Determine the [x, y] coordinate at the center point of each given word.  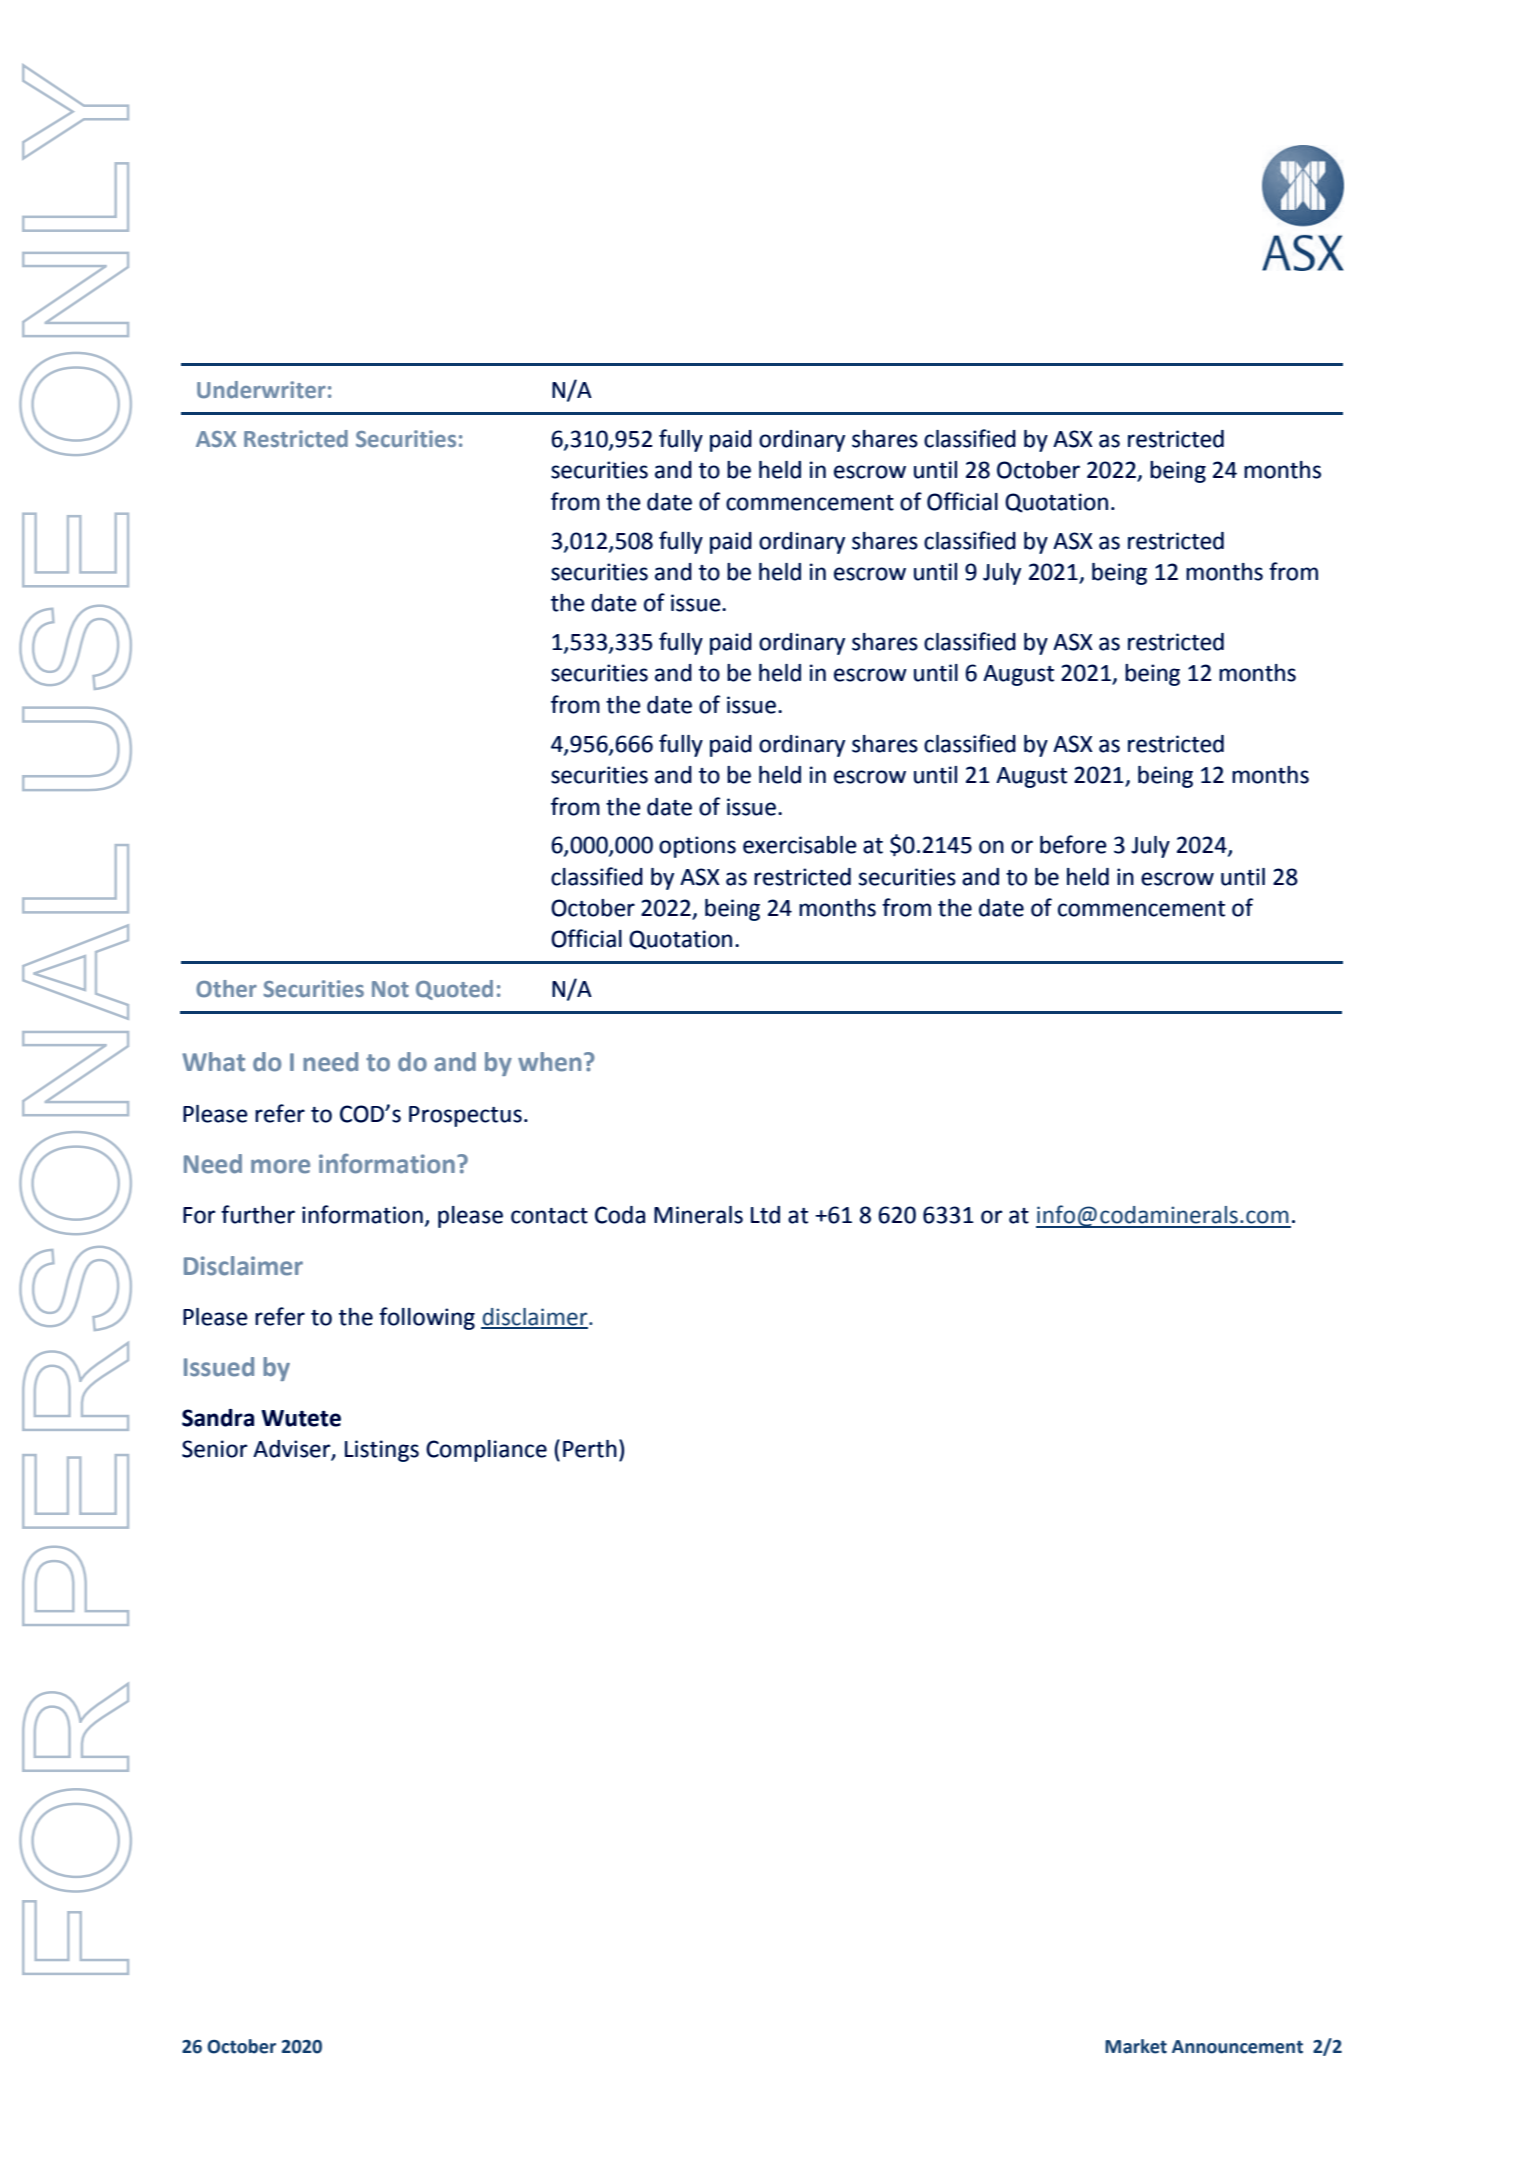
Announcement [1237, 2047]
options [697, 847]
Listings [382, 1451]
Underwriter [261, 390]
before [1073, 844]
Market [1136, 2046]
